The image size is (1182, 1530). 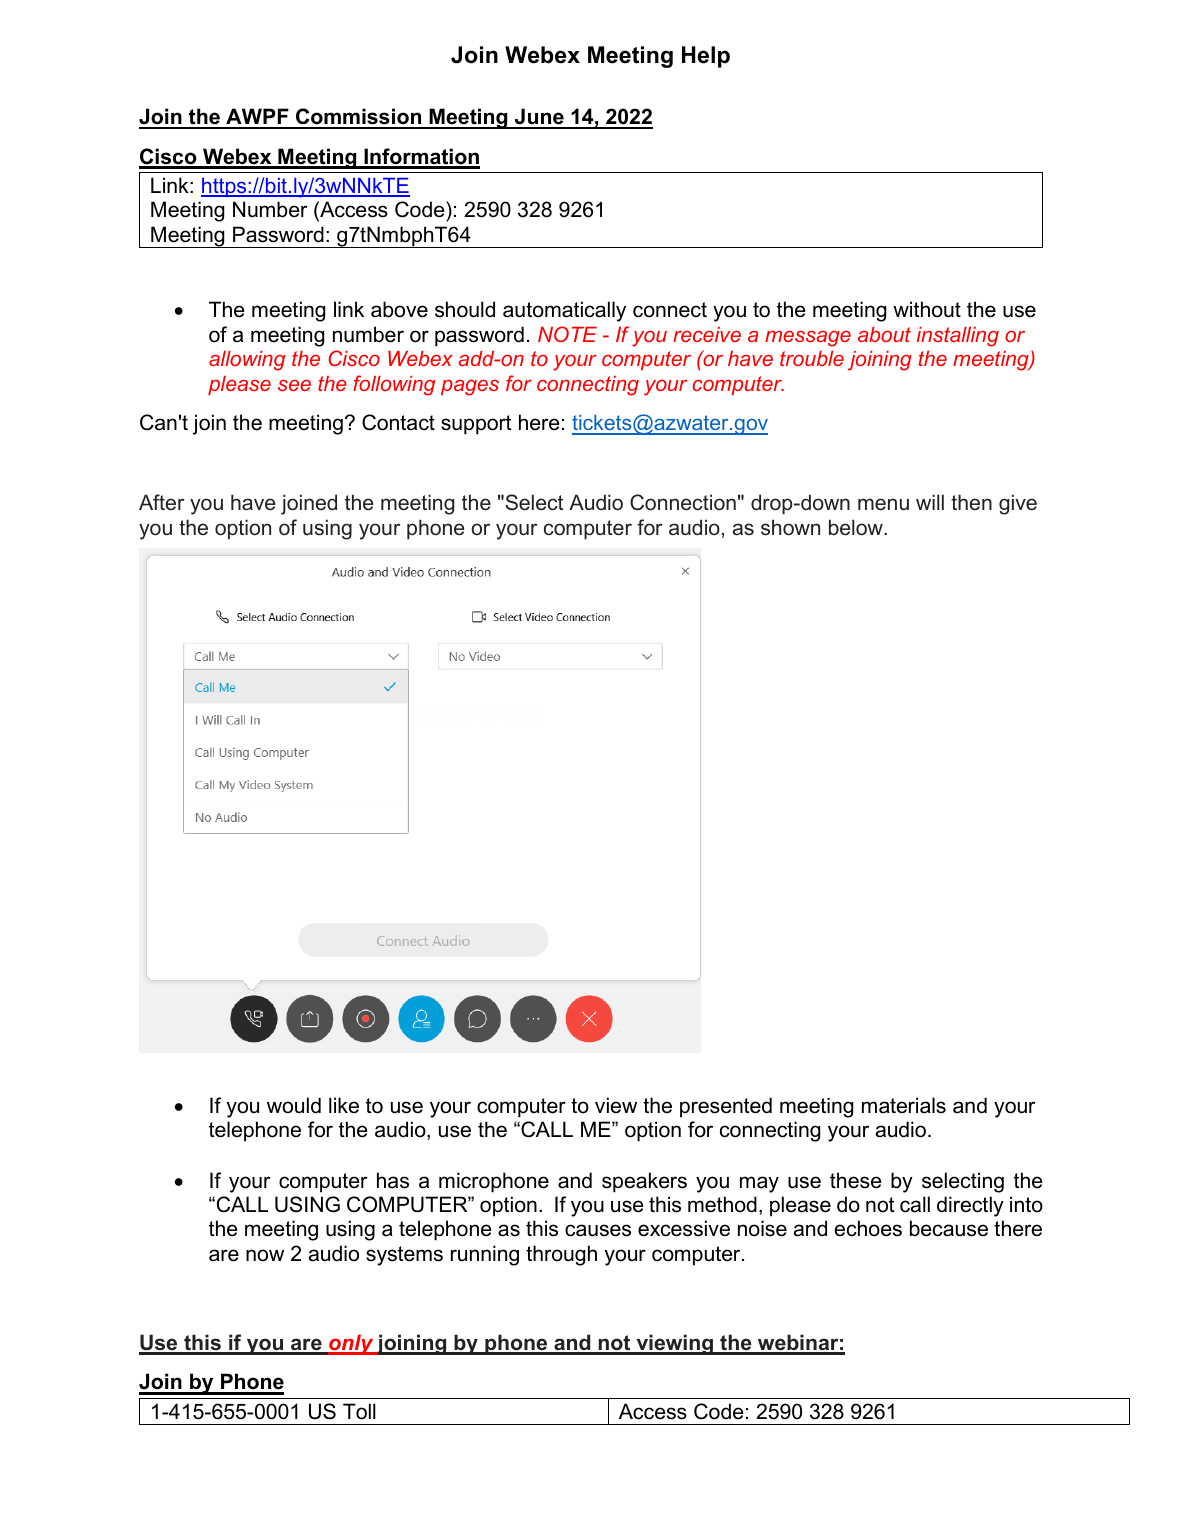 What do you see at coordinates (706, 57) in the image?
I see `Help` at bounding box center [706, 57].
